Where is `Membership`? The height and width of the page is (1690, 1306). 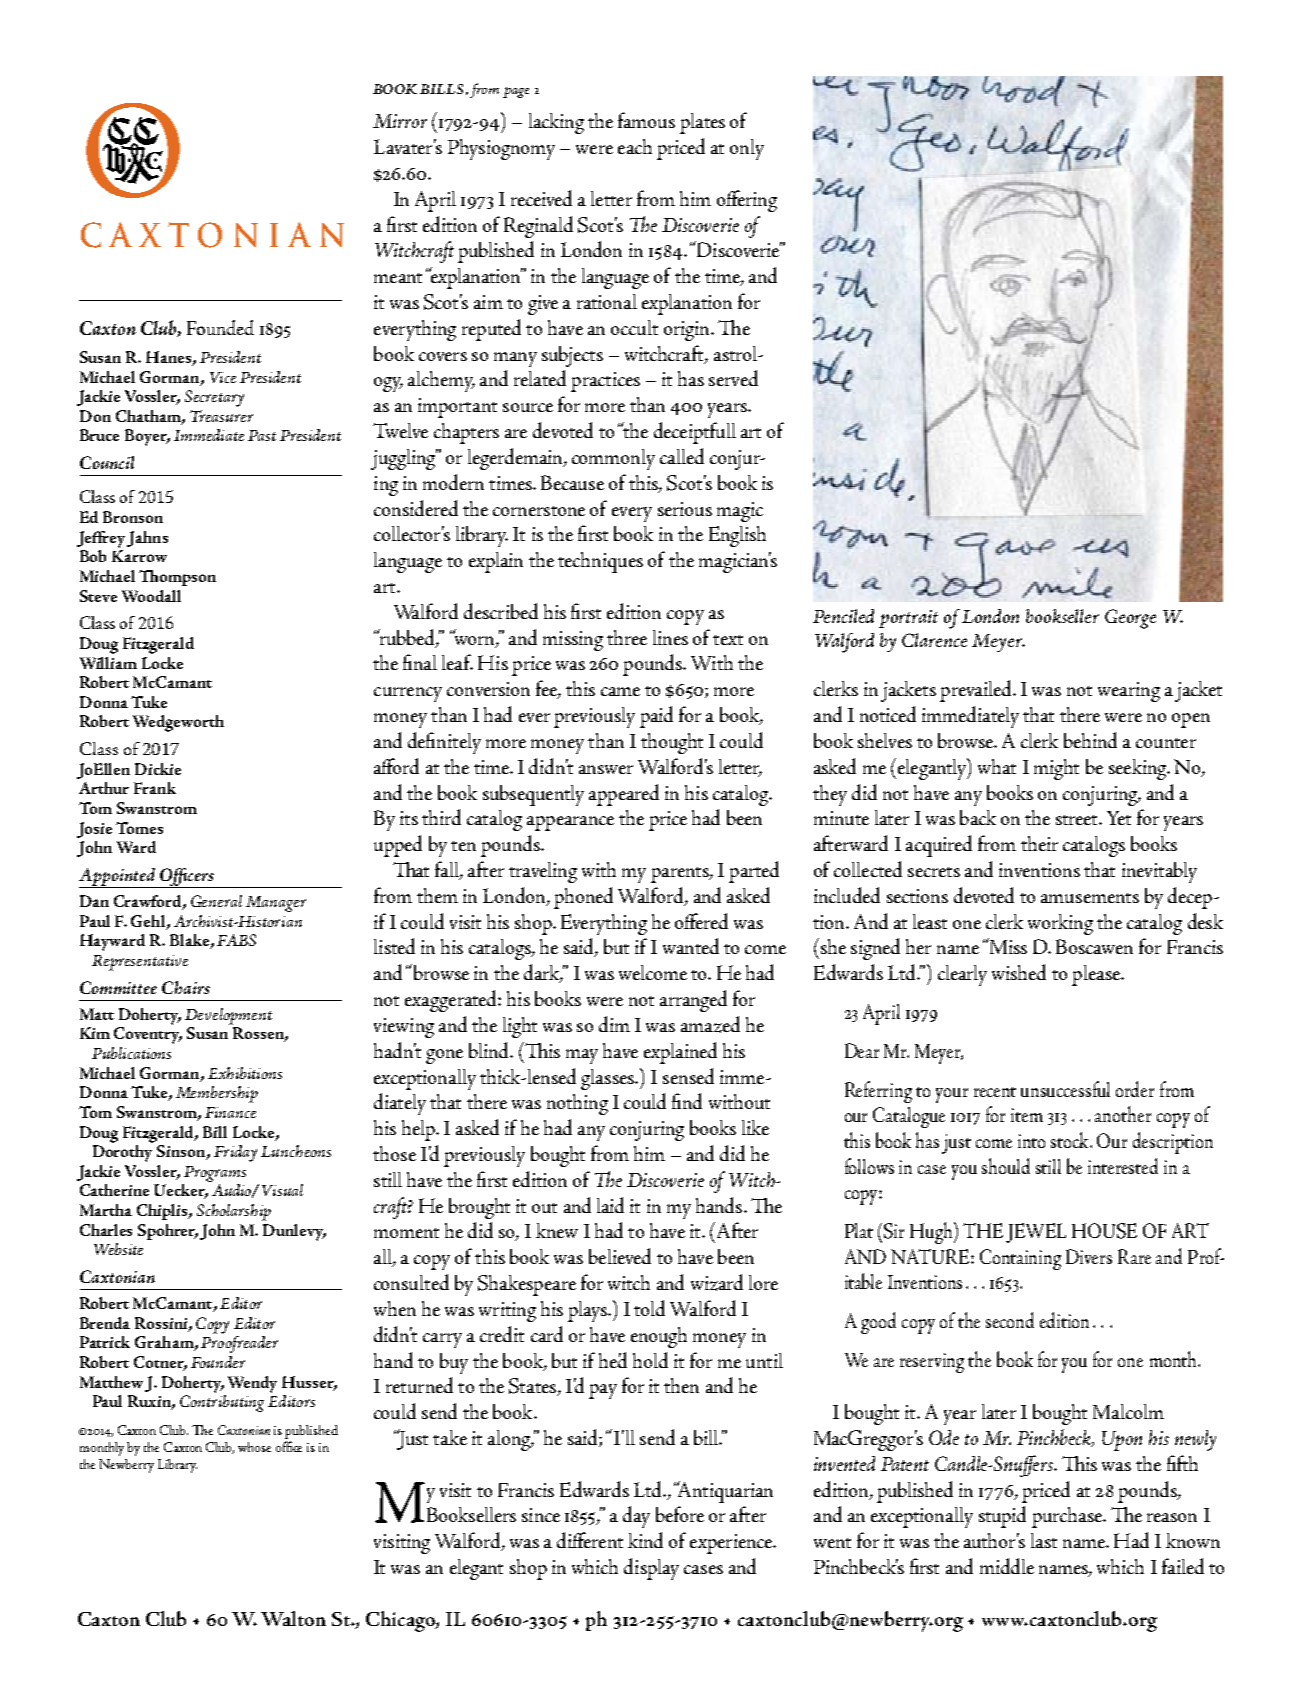
Membership is located at coordinates (217, 1094).
